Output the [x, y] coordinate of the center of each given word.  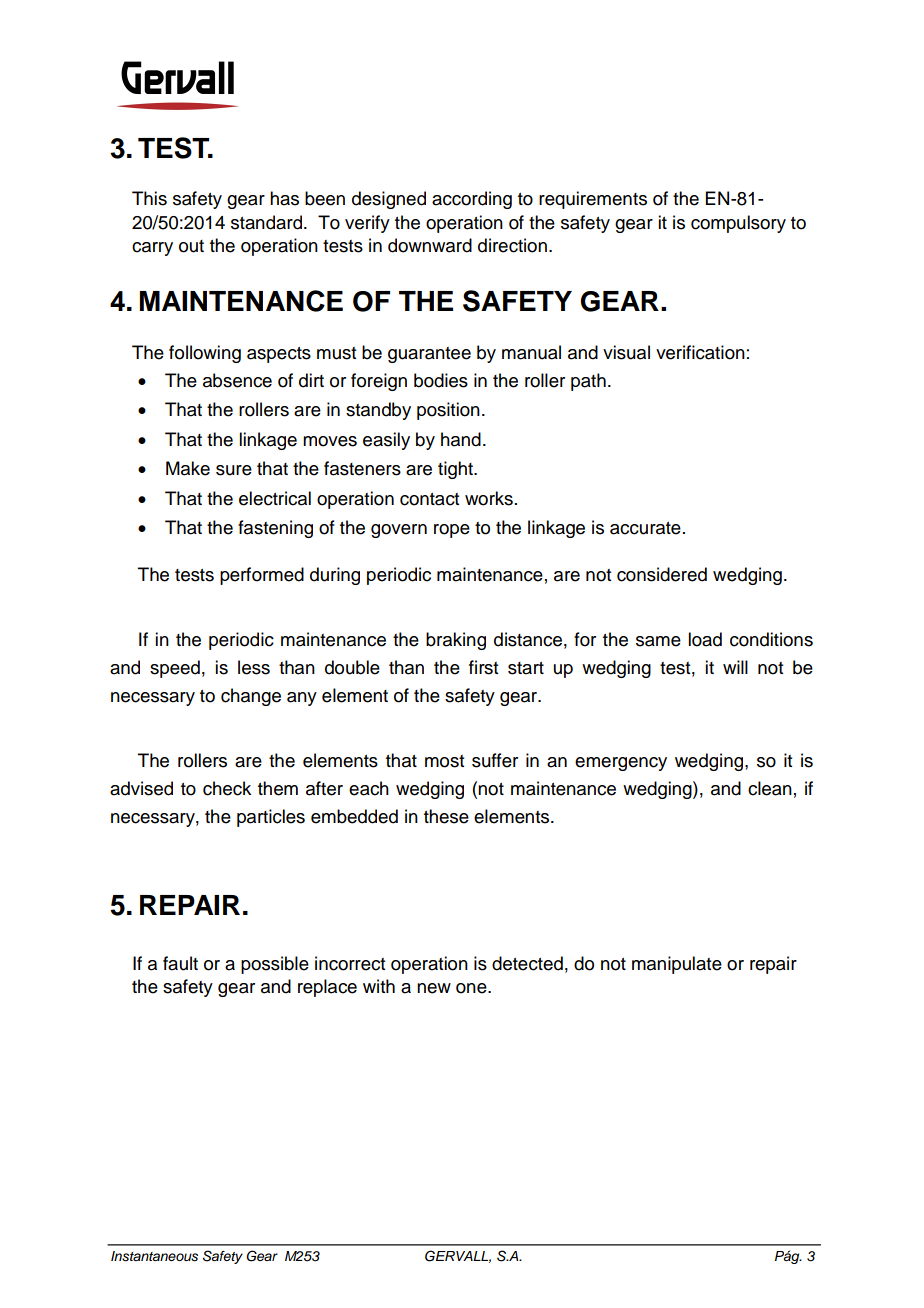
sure [234, 470]
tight [456, 470]
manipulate [677, 965]
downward [430, 245]
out [191, 246]
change [251, 697]
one [472, 988]
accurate [645, 528]
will [735, 667]
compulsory [738, 224]
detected [527, 963]
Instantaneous [154, 1256]
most [444, 761]
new [434, 988]
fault [180, 963]
